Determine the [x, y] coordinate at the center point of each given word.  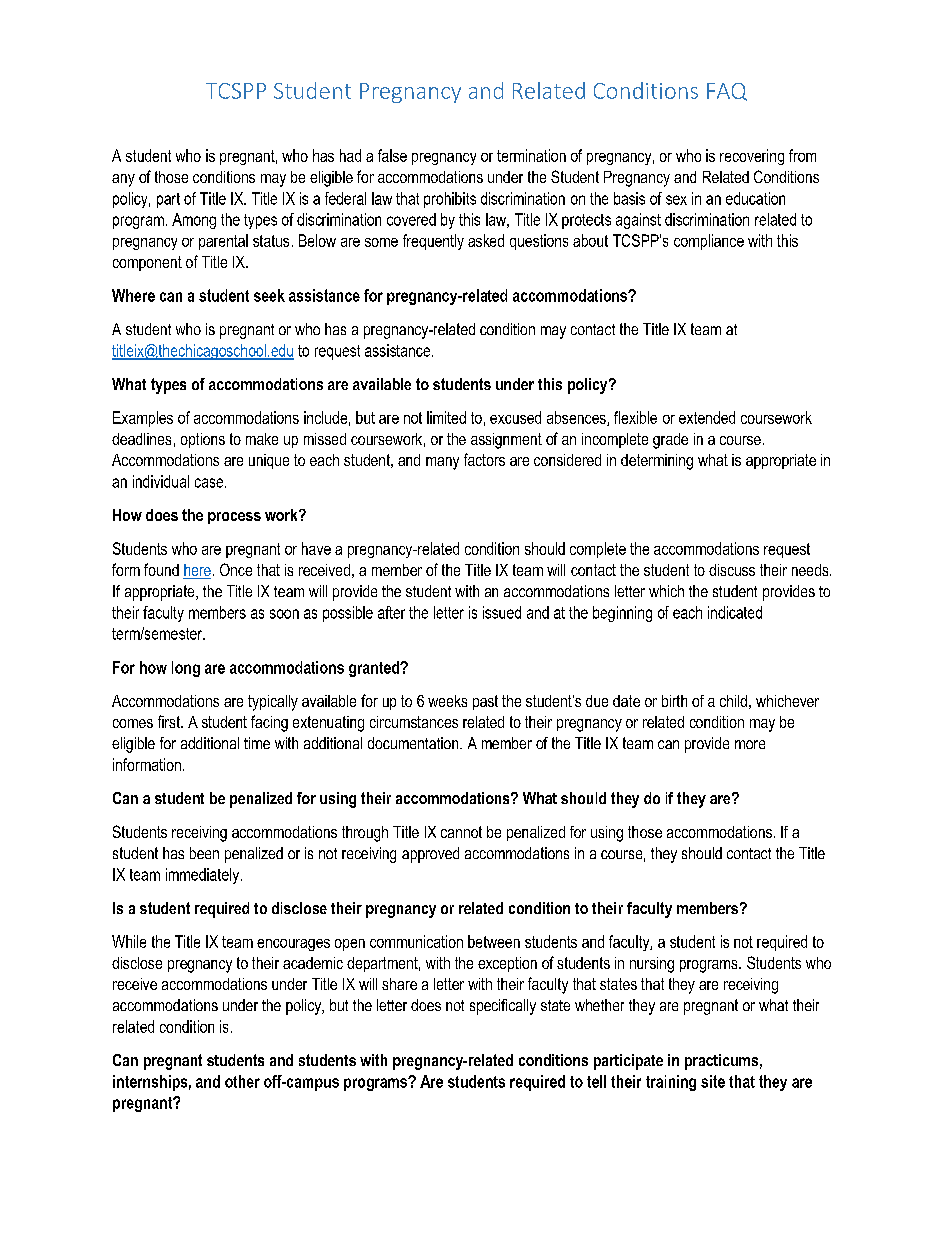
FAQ [727, 92]
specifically [503, 1007]
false [392, 155]
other [242, 1081]
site [713, 1081]
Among [194, 221]
